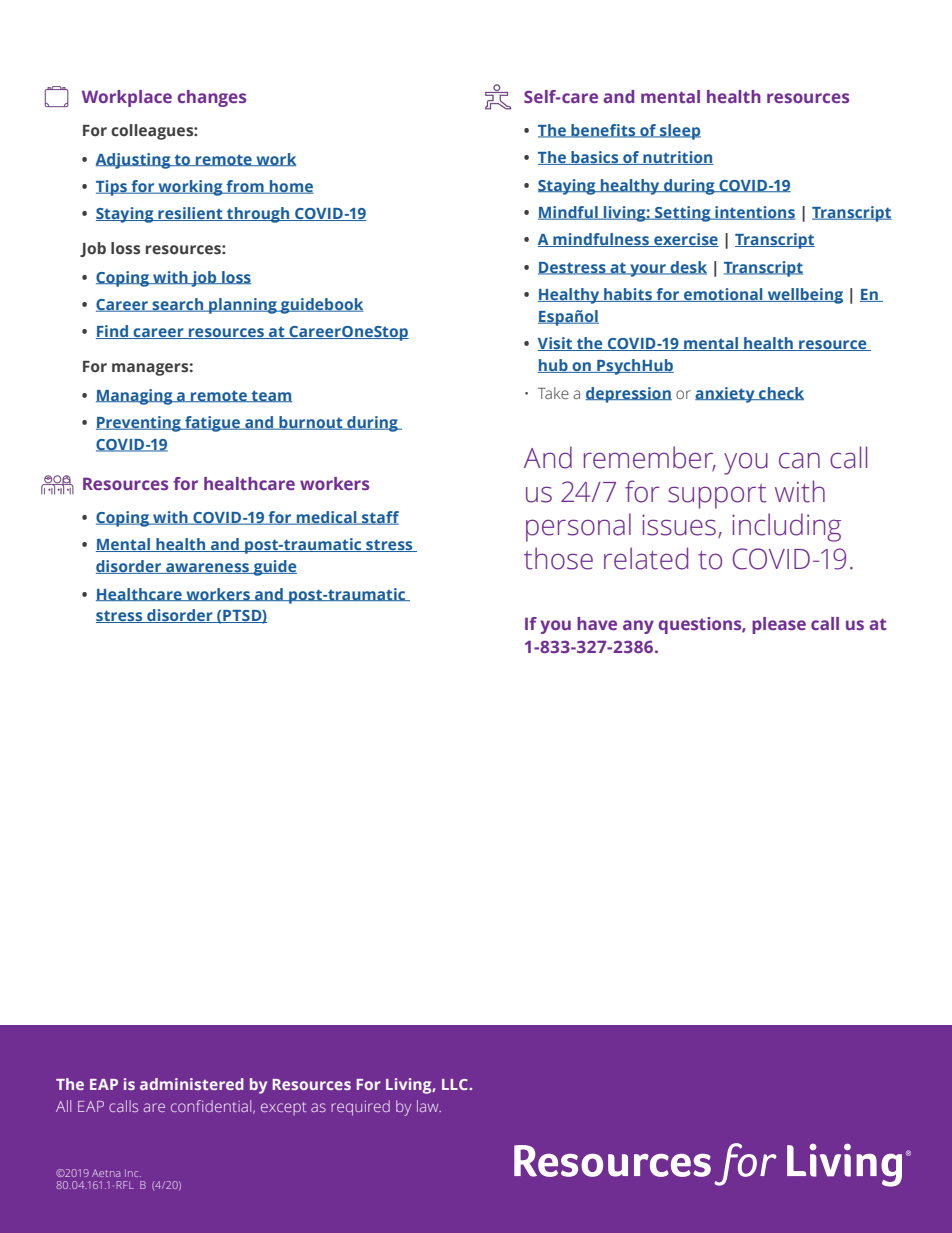 This image has height=1233, width=952. What do you see at coordinates (553, 393) in the image?
I see `Take` at bounding box center [553, 393].
